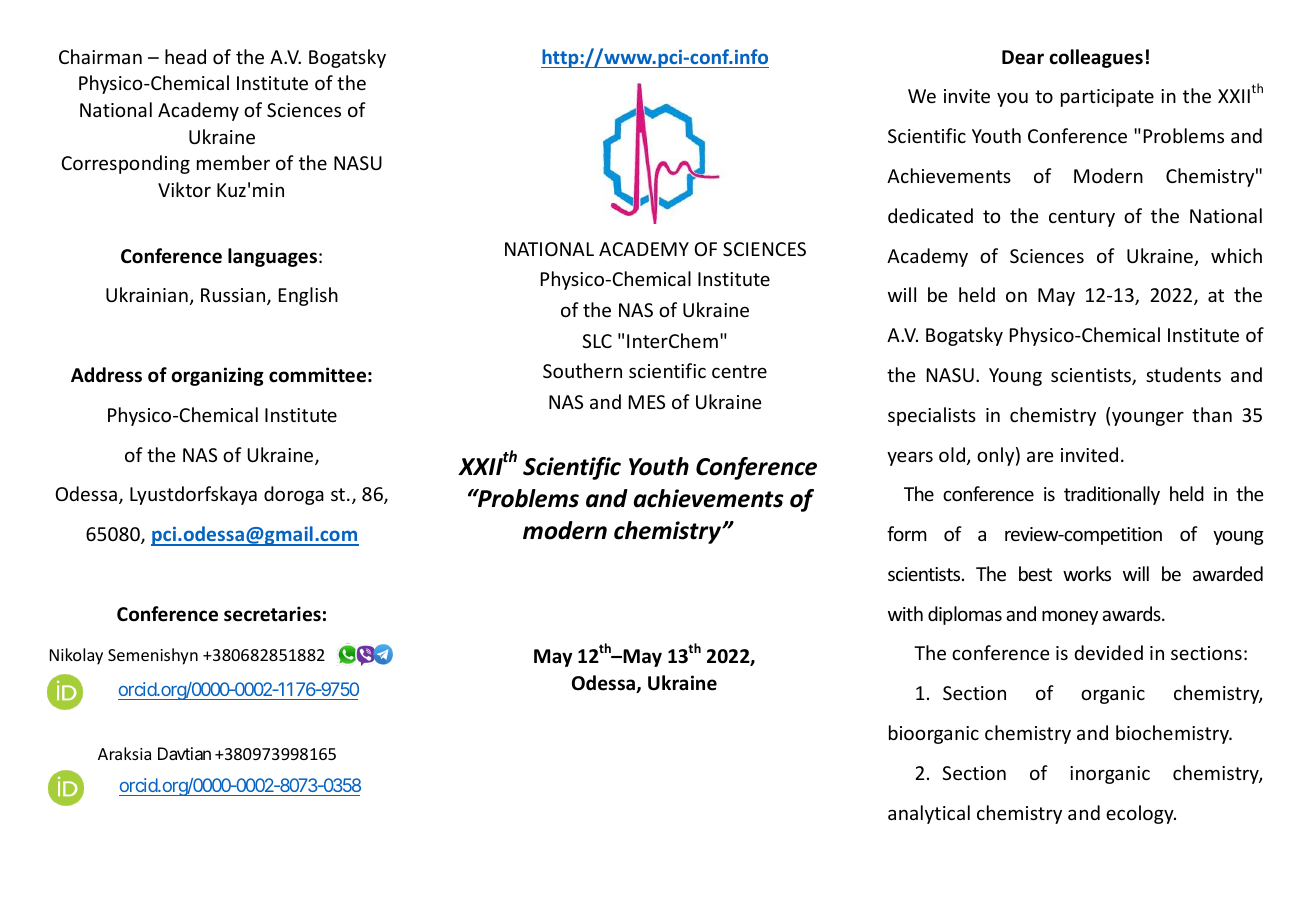  Describe the element at coordinates (647, 402) in the image. I see `MES` at that location.
